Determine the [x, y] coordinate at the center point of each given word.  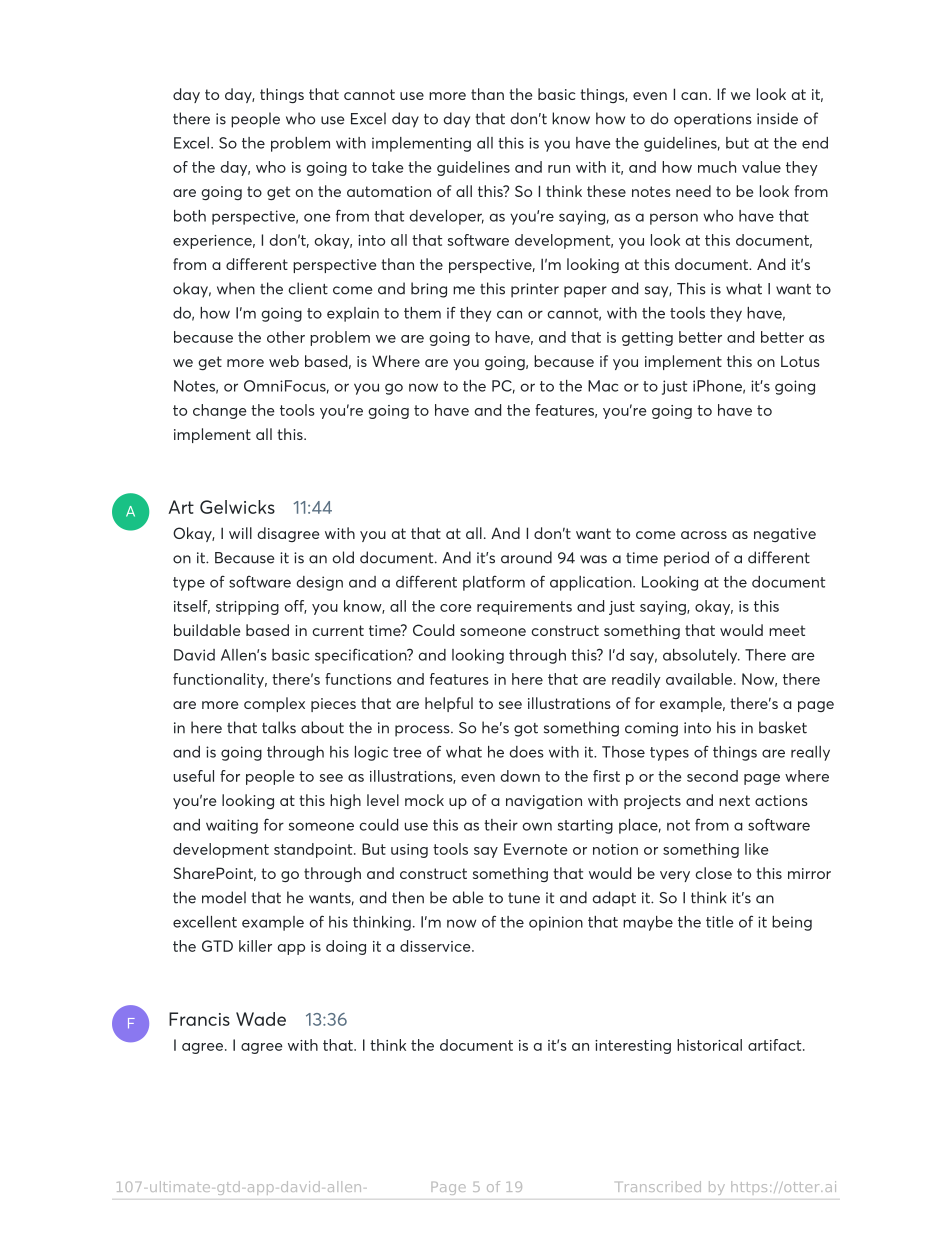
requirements [524, 608]
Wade [261, 1019]
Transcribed [659, 1186]
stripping [247, 608]
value [761, 167]
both [190, 216]
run [559, 169]
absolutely [701, 656]
